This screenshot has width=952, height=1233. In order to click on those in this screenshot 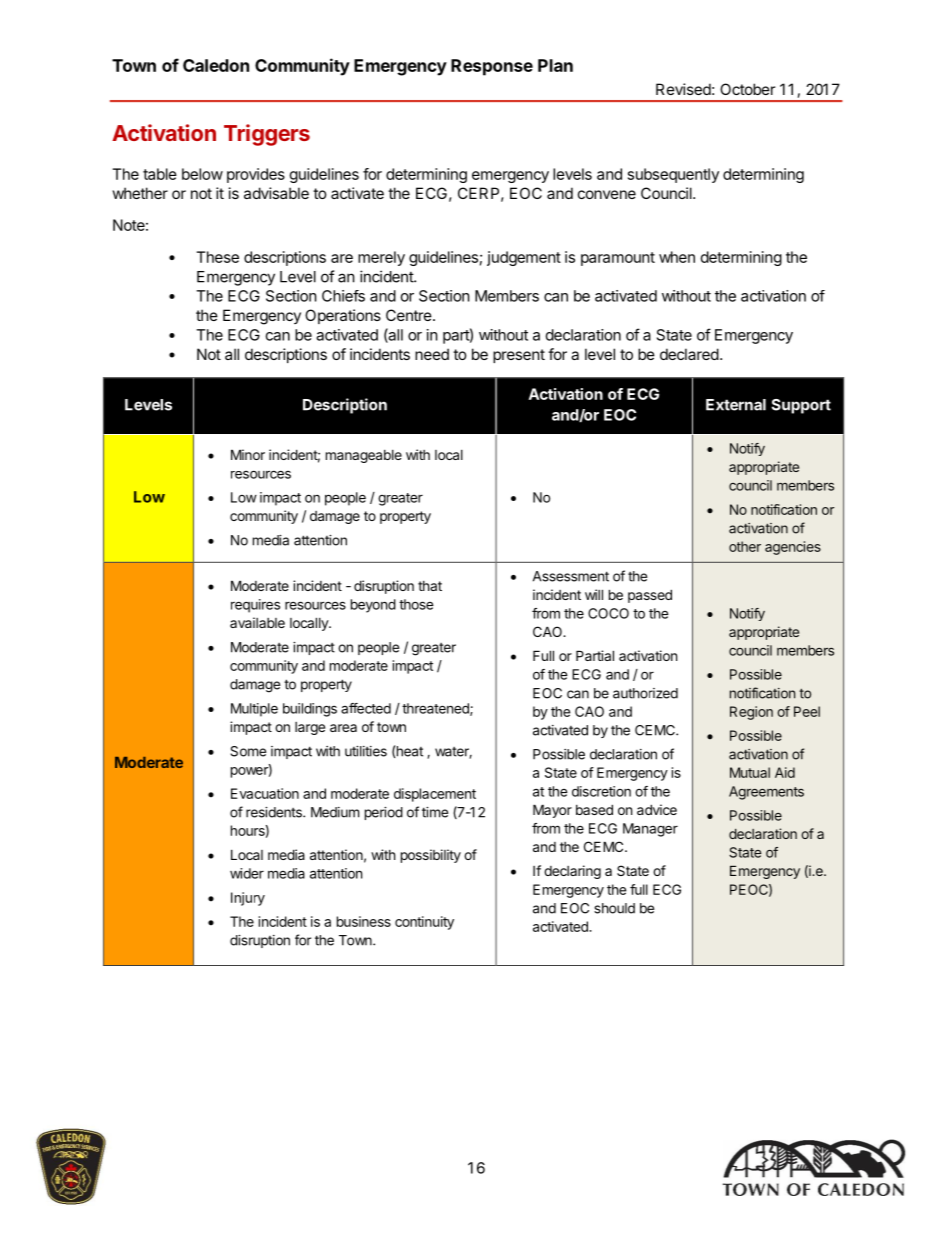, I will do `click(416, 604)`.
